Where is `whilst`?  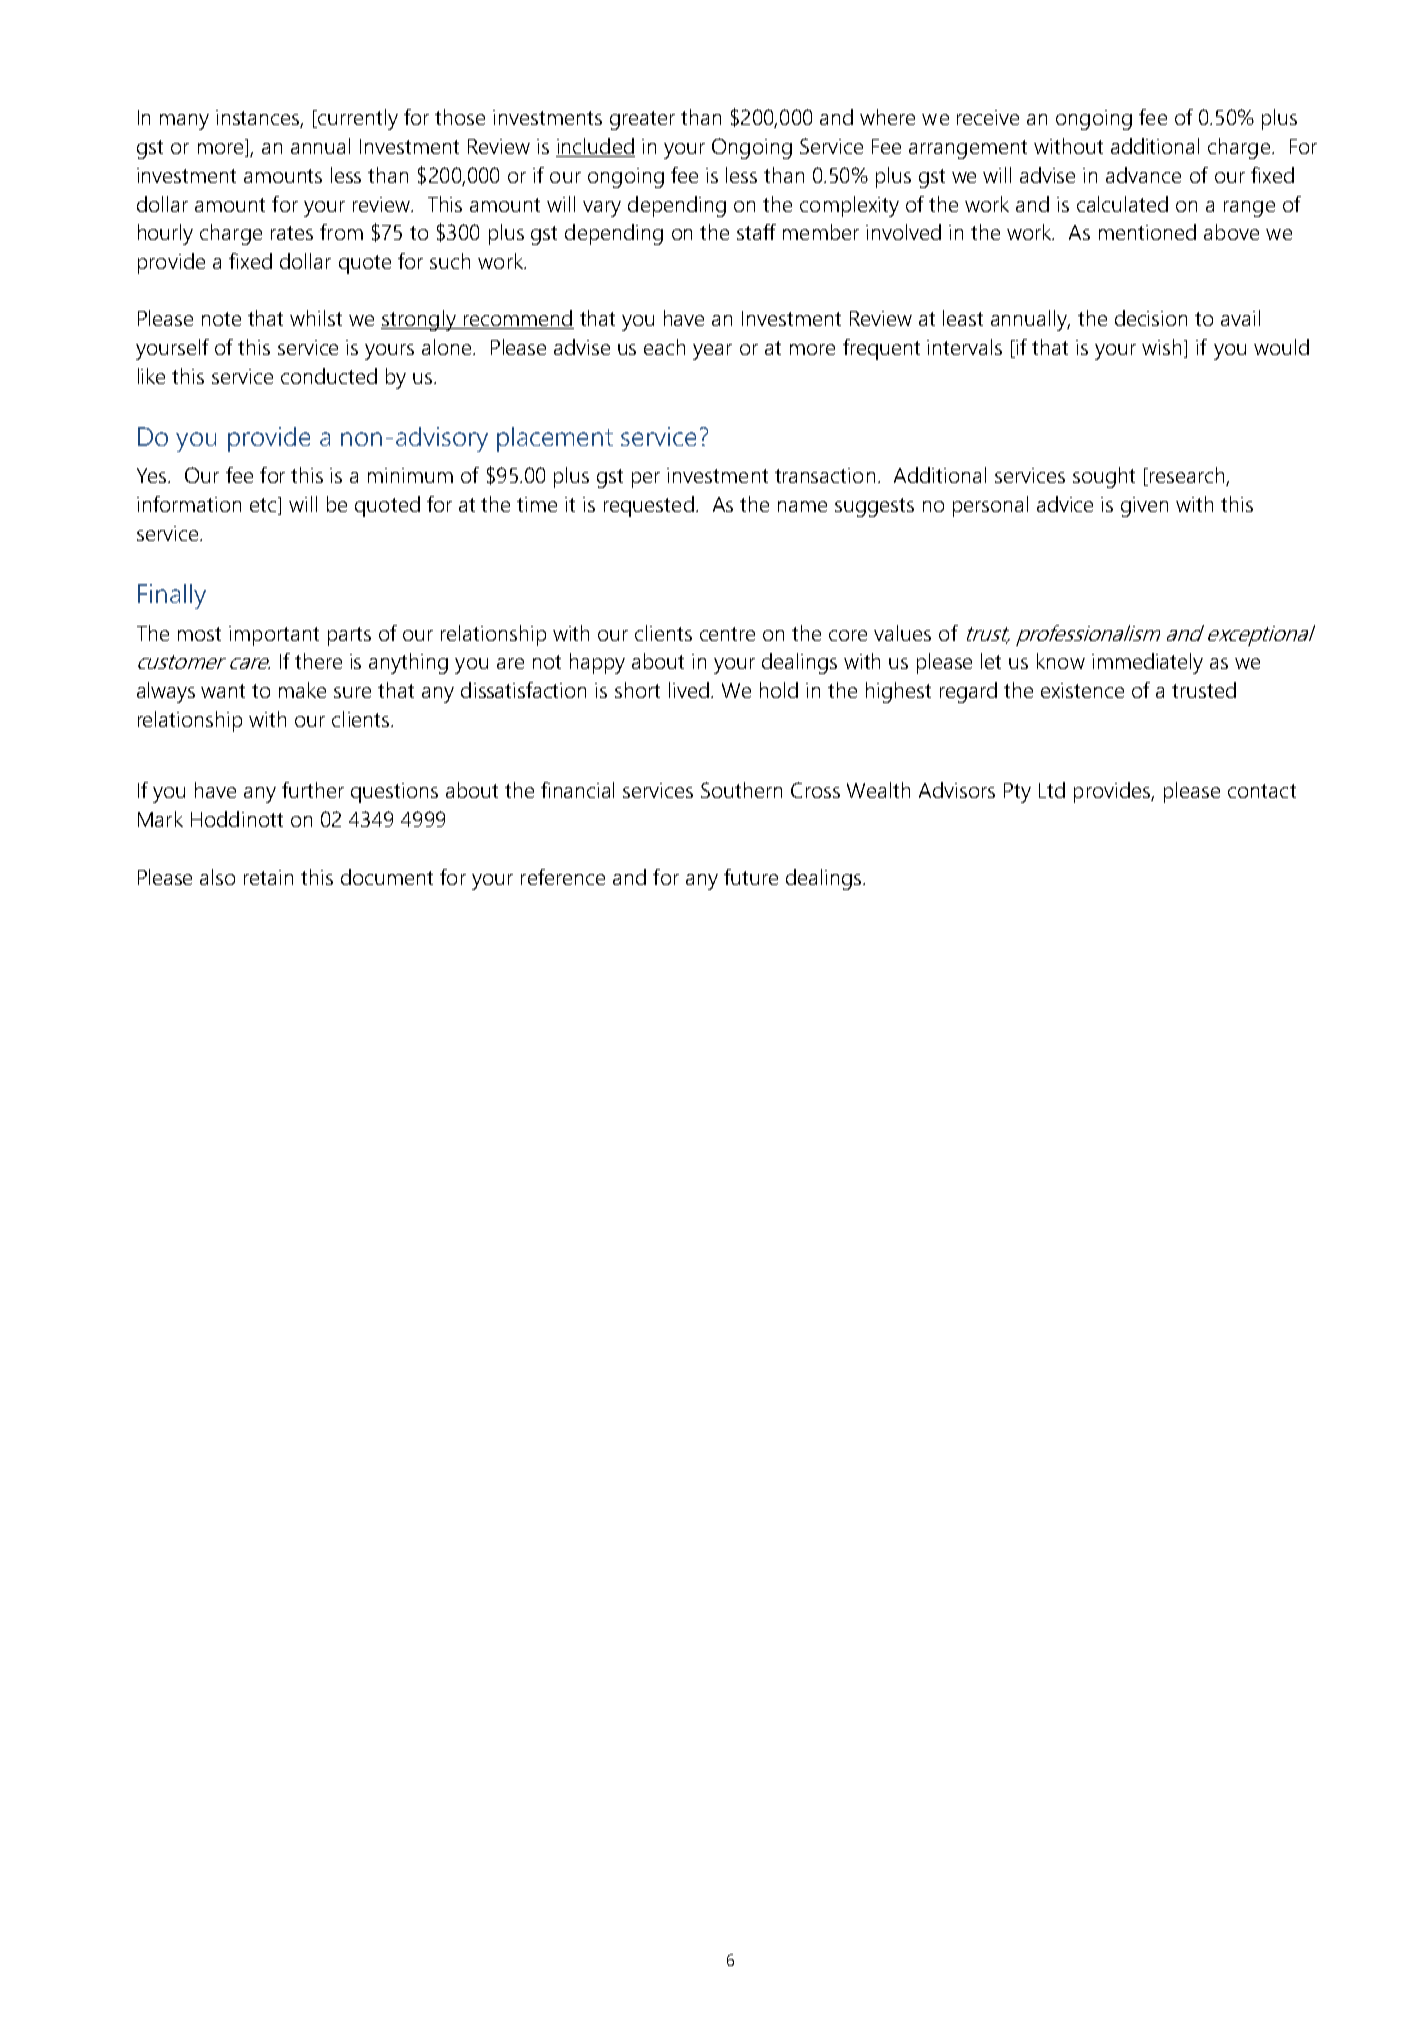 whilst is located at coordinates (316, 318).
